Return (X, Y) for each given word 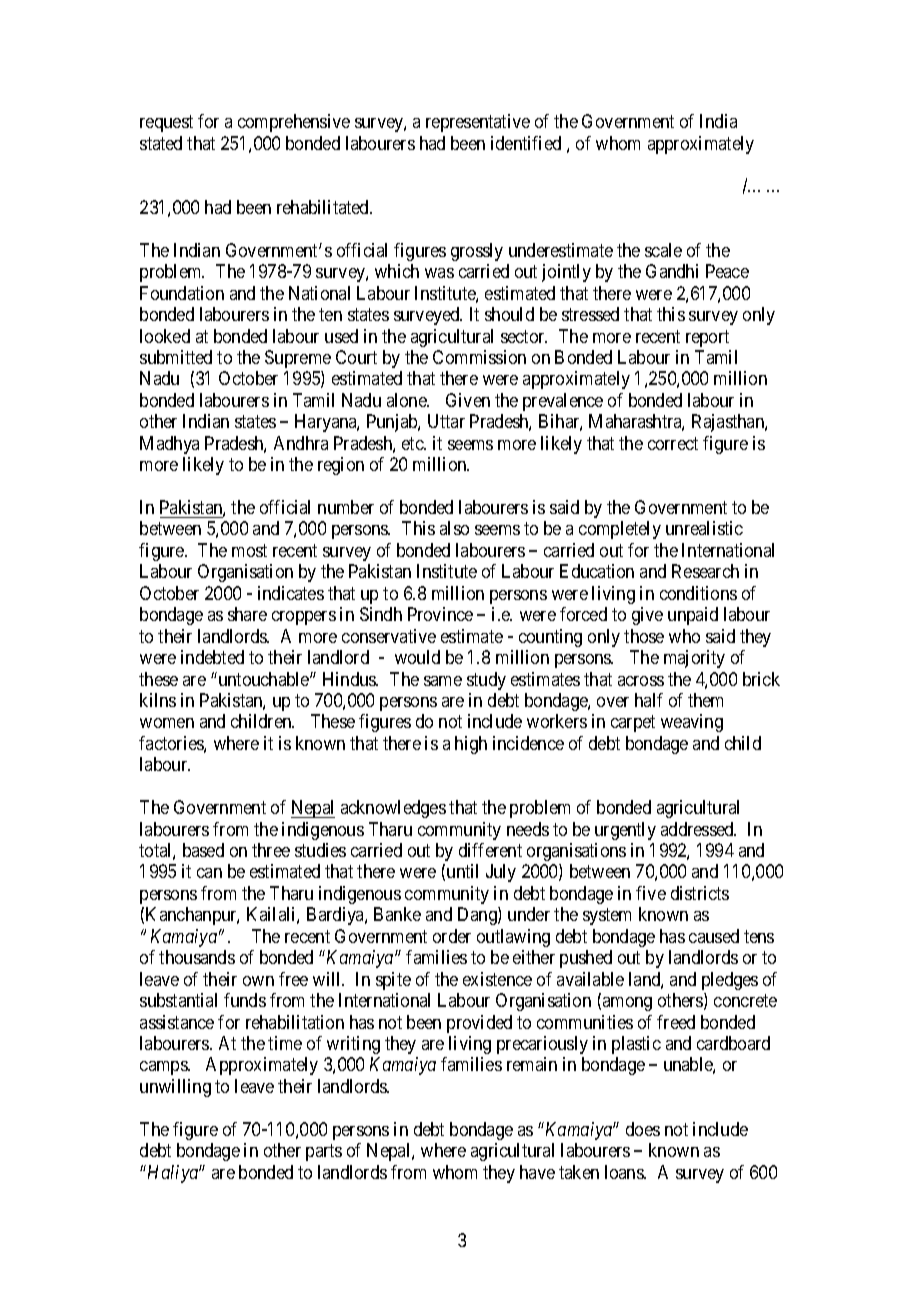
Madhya (169, 445)
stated (161, 143)
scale (663, 250)
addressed (698, 829)
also (454, 528)
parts (324, 1152)
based (203, 850)
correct (673, 443)
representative (478, 123)
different (490, 850)
